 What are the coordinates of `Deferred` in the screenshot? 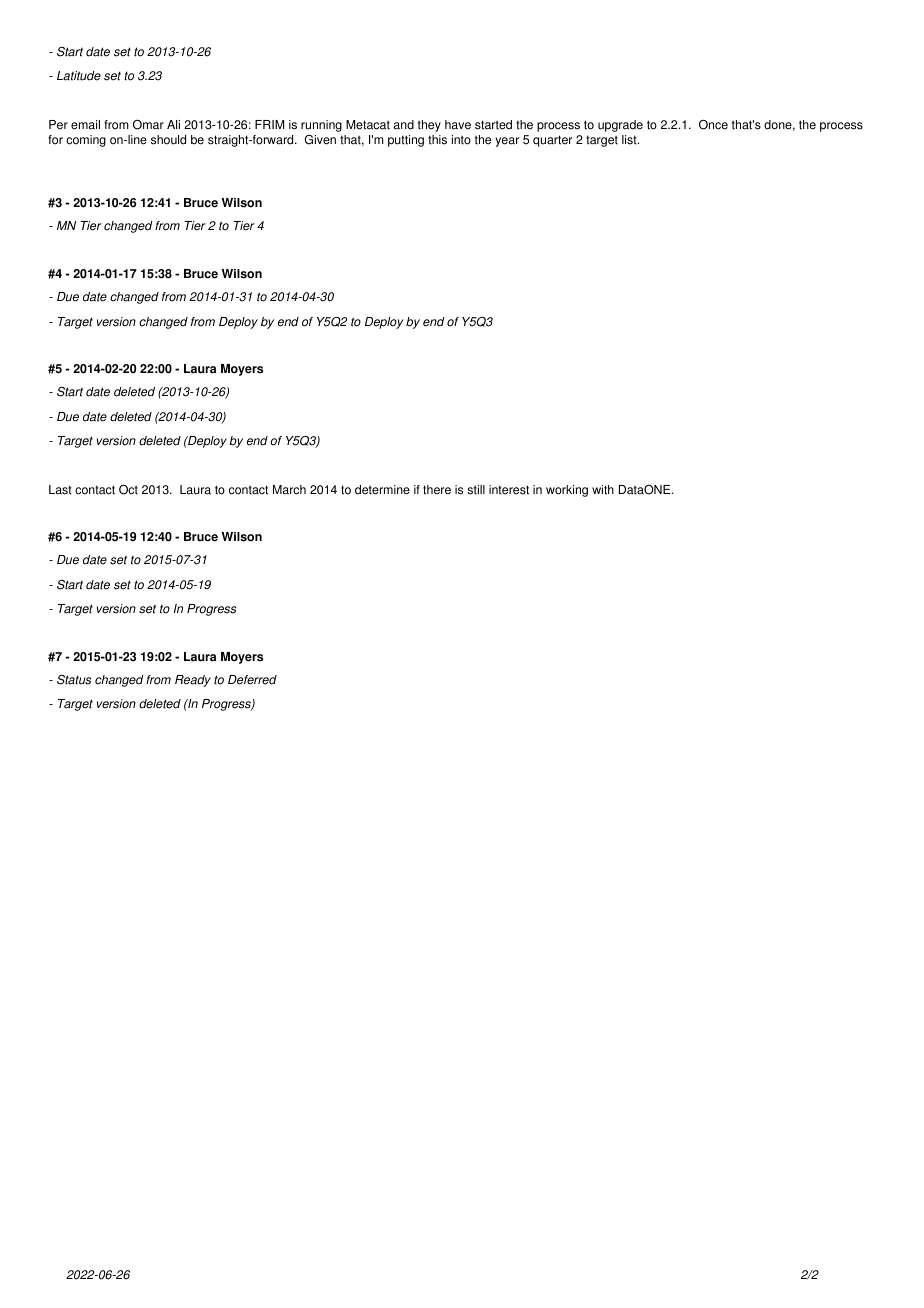 It's located at (252, 680).
